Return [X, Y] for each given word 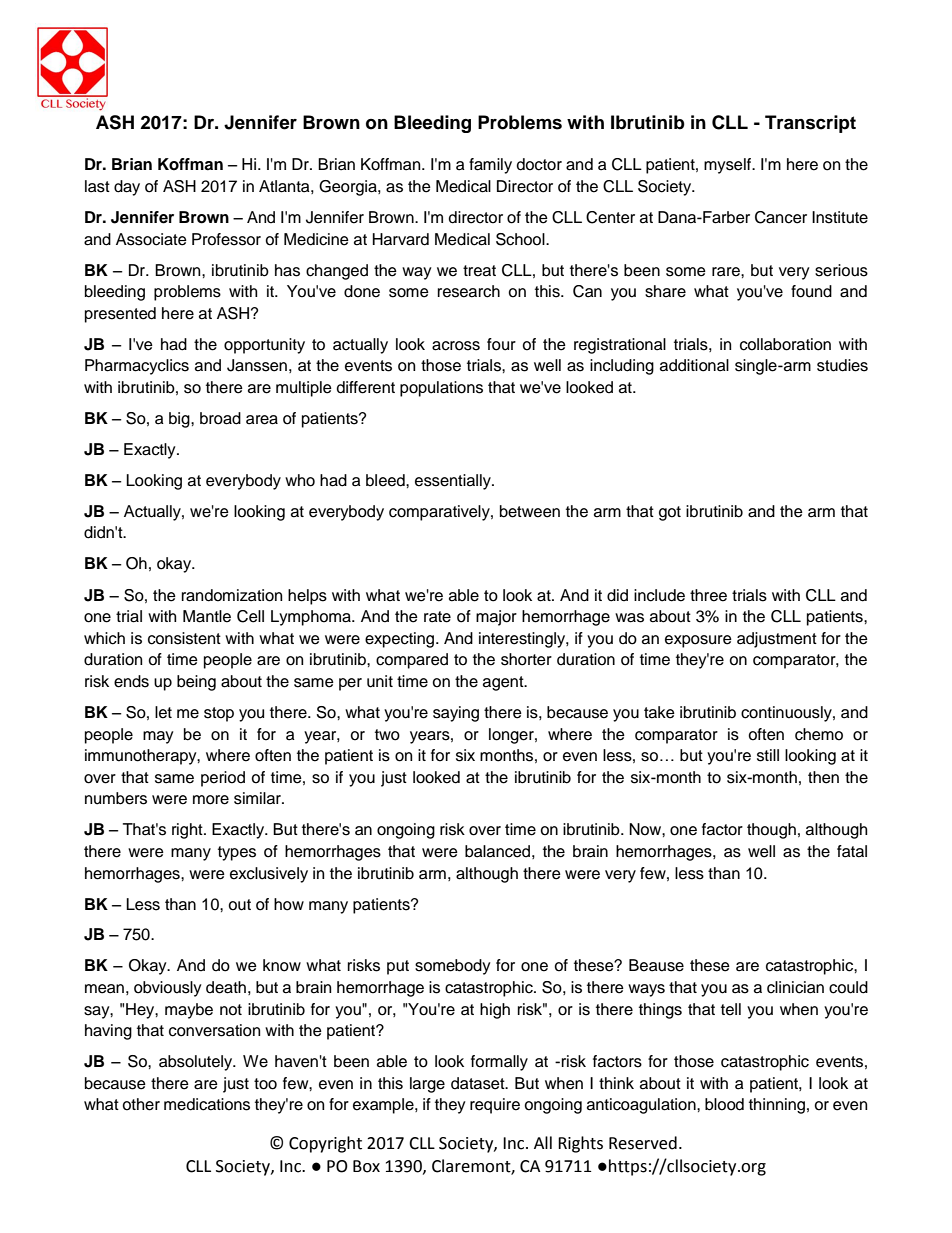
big [180, 420]
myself [729, 166]
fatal [852, 851]
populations [441, 389]
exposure [698, 641]
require [495, 1106]
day [127, 188]
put [398, 967]
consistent [184, 638]
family [490, 166]
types [237, 853]
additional [694, 365]
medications [207, 1104]
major [496, 618]
